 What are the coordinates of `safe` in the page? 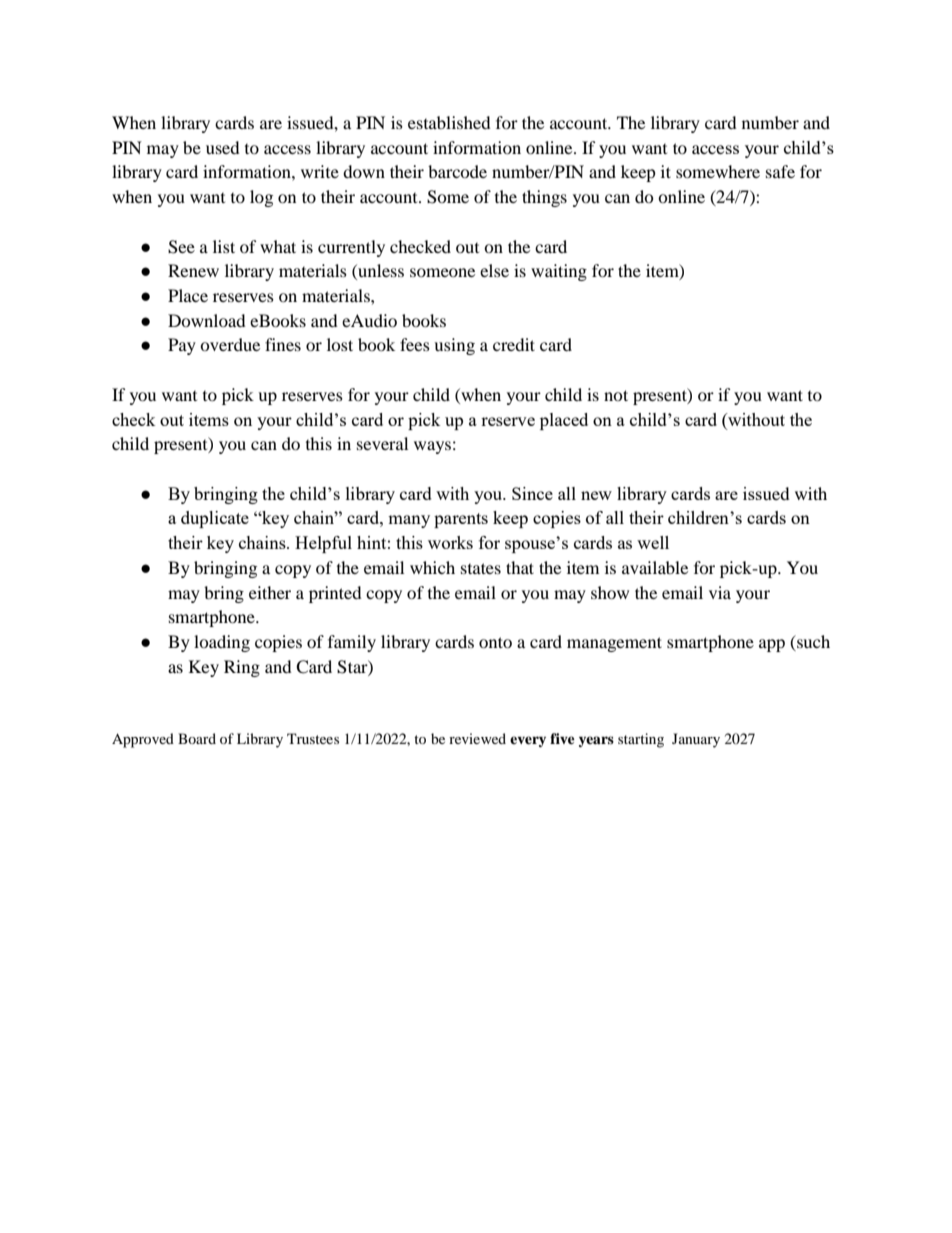 It's located at (780, 171).
